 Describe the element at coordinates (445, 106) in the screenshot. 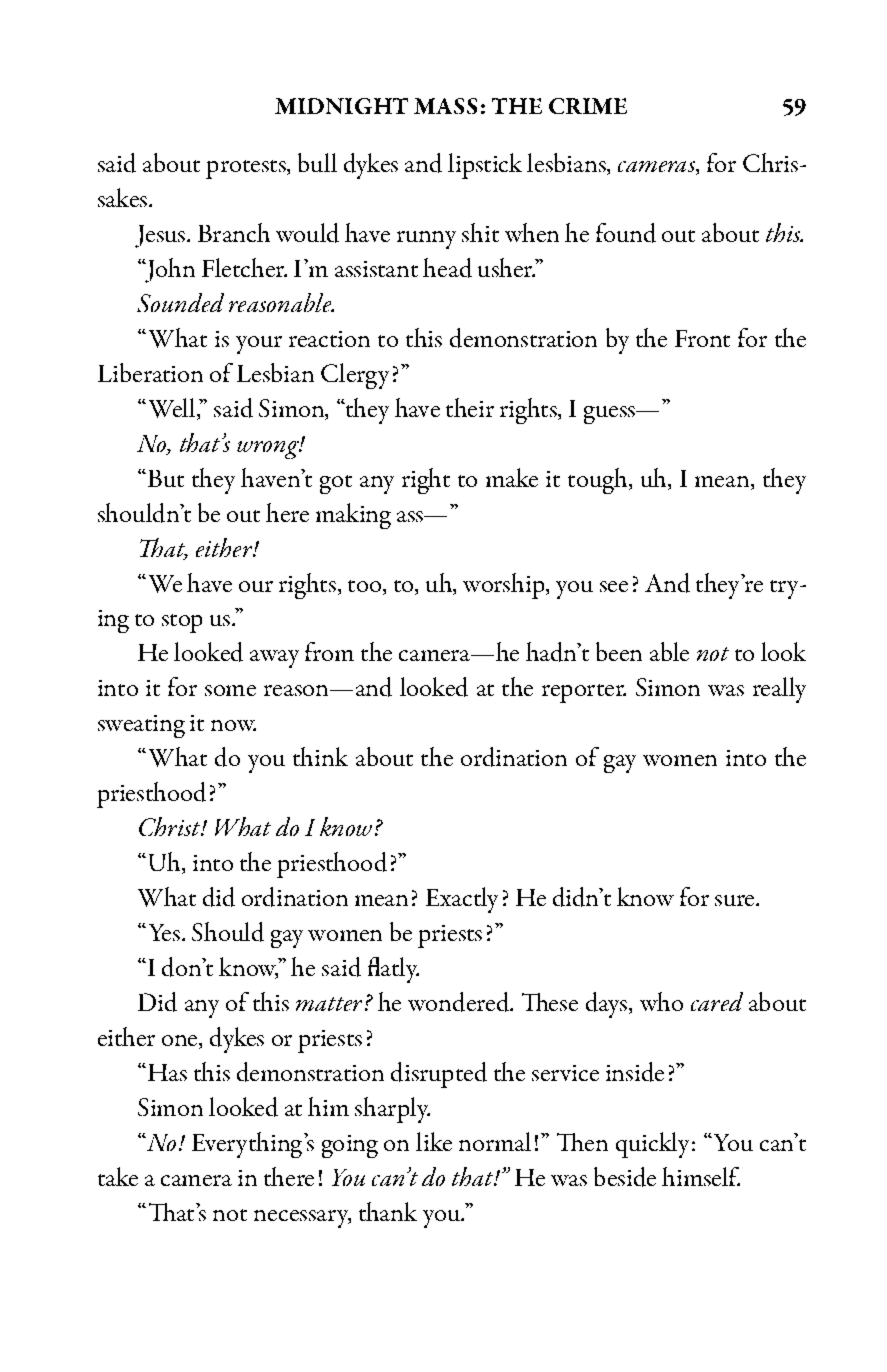

I see `MASS` at that location.
